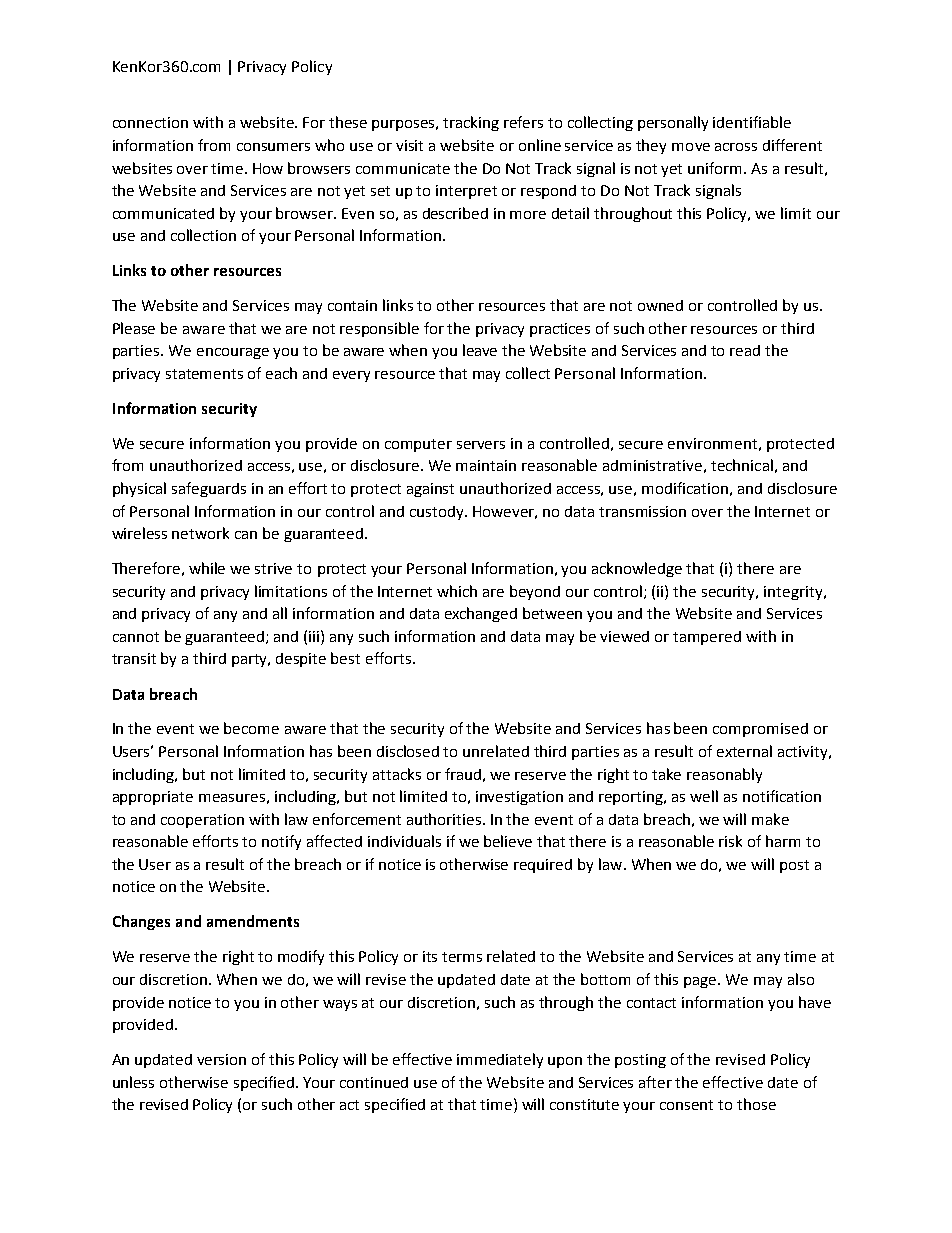 Image resolution: width=952 pixels, height=1233 pixels. I want to click on custody, so click(438, 513).
